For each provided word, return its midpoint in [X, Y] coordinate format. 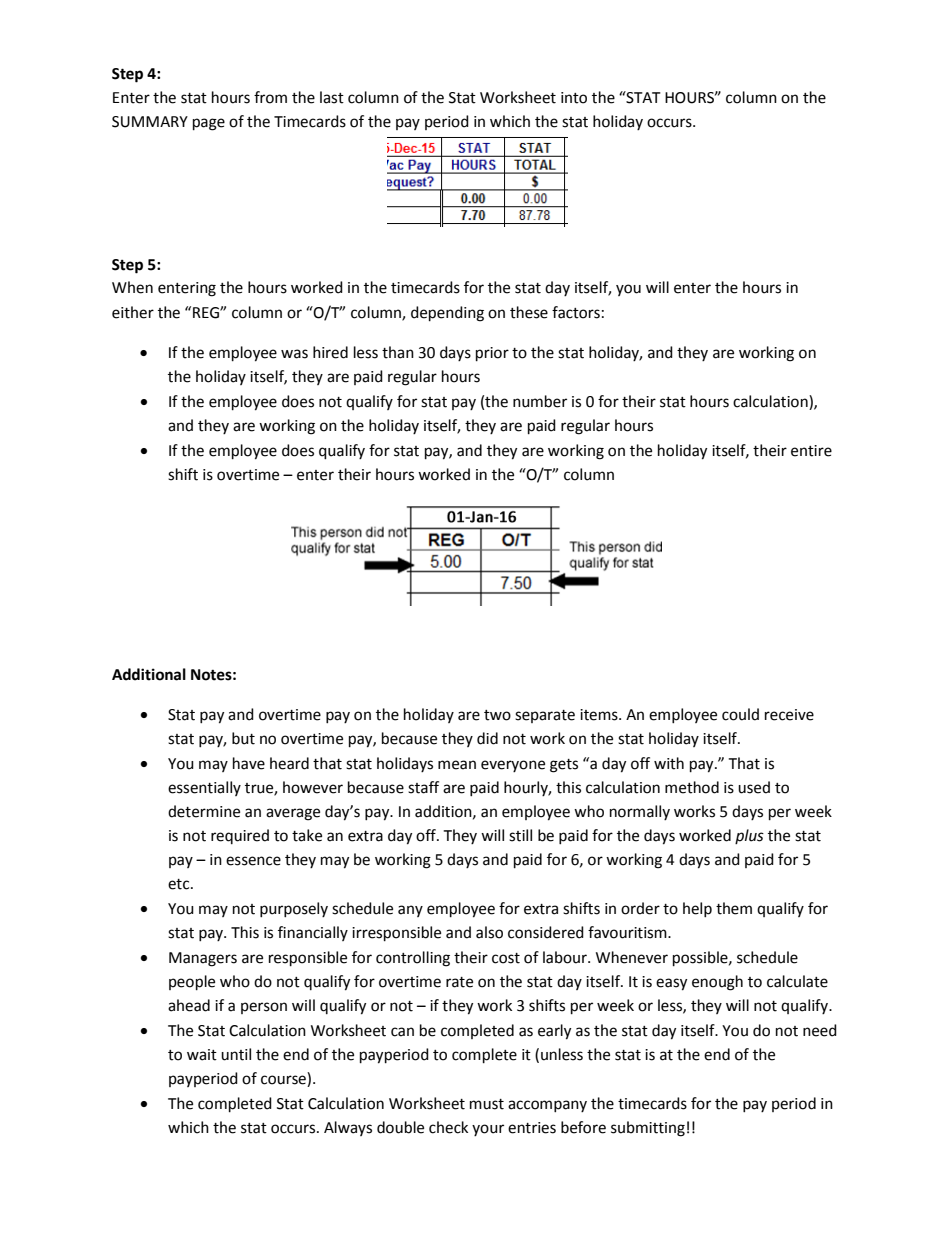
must [487, 1104]
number [540, 401]
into [574, 98]
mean [457, 765]
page [209, 124]
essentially [204, 788]
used [754, 787]
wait [202, 1055]
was [294, 354]
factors [576, 312]
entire [811, 451]
